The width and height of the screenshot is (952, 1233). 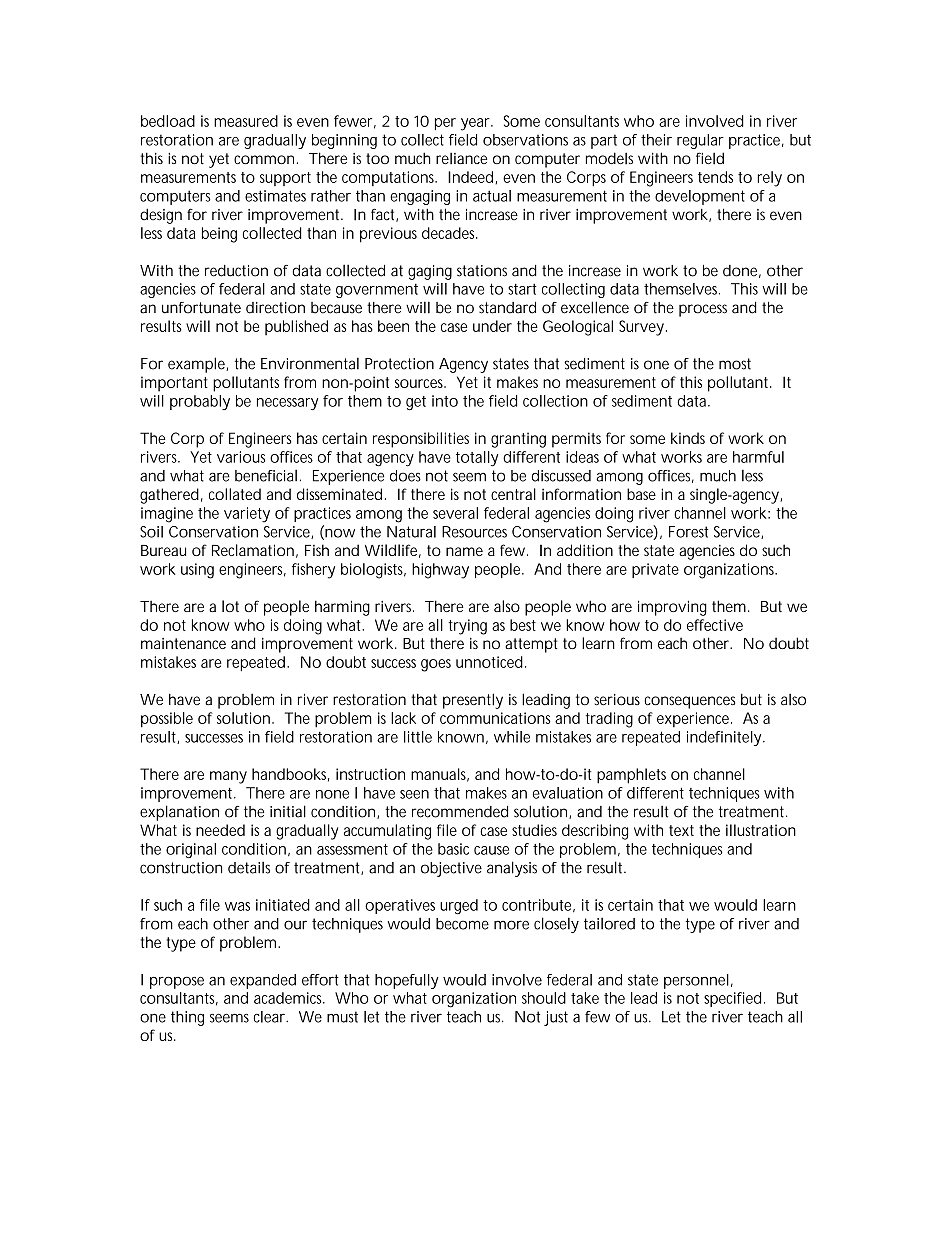 What do you see at coordinates (700, 141) in the screenshot?
I see `regular` at bounding box center [700, 141].
